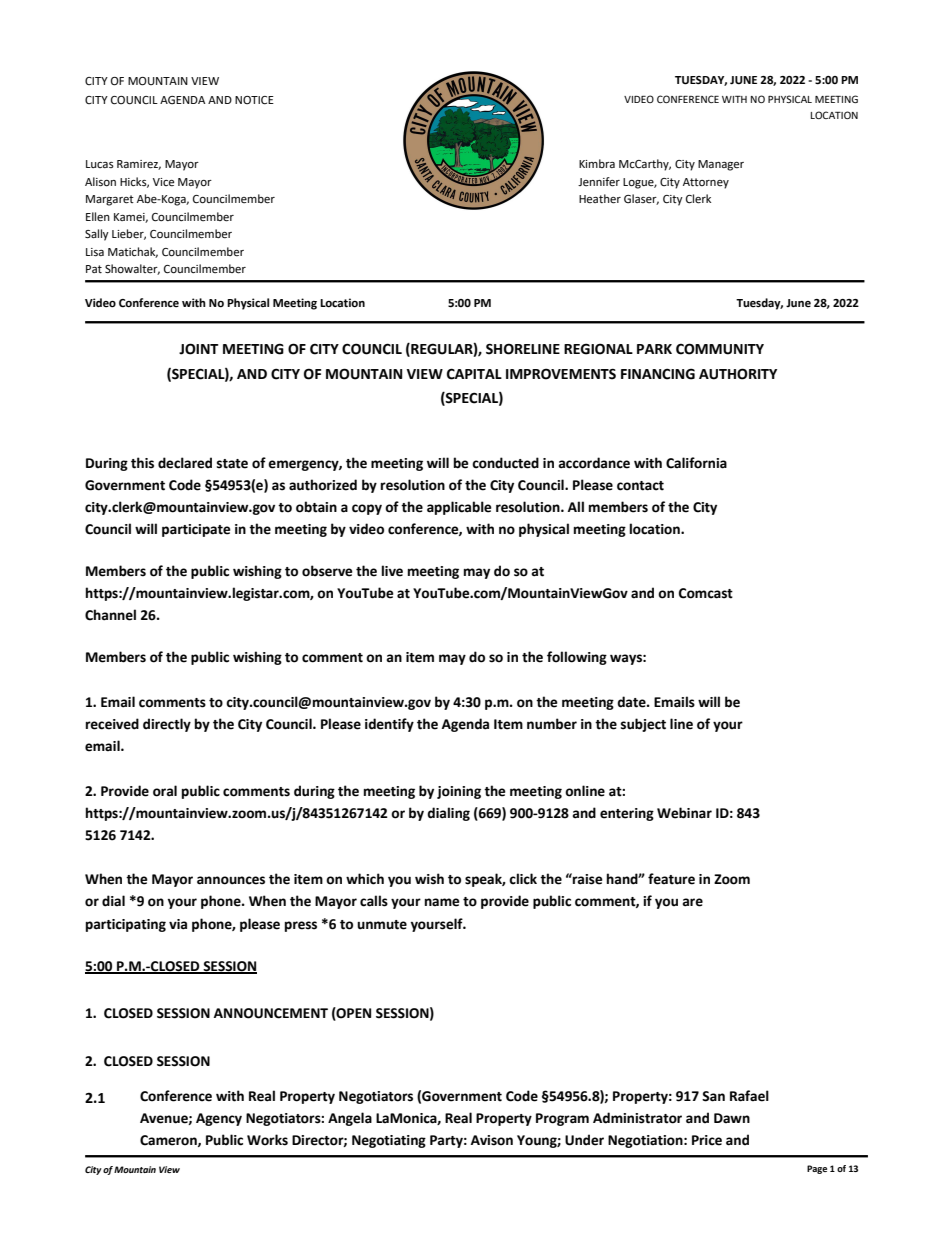 This screenshot has height=1233, width=952. I want to click on announces, so click(231, 880).
